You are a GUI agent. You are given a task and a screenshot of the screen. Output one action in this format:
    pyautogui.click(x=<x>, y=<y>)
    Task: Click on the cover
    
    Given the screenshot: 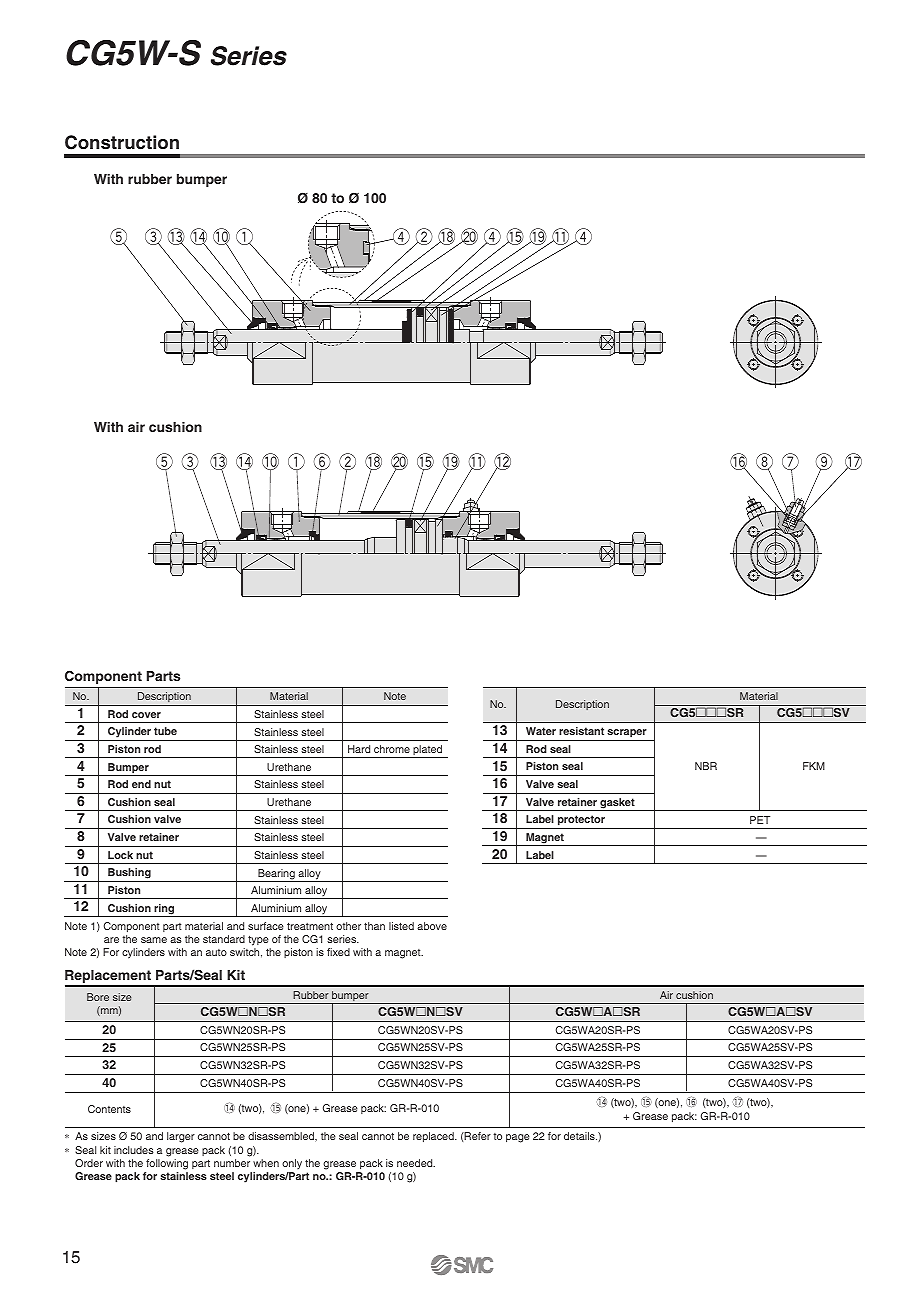 What is the action you would take?
    pyautogui.click(x=146, y=715)
